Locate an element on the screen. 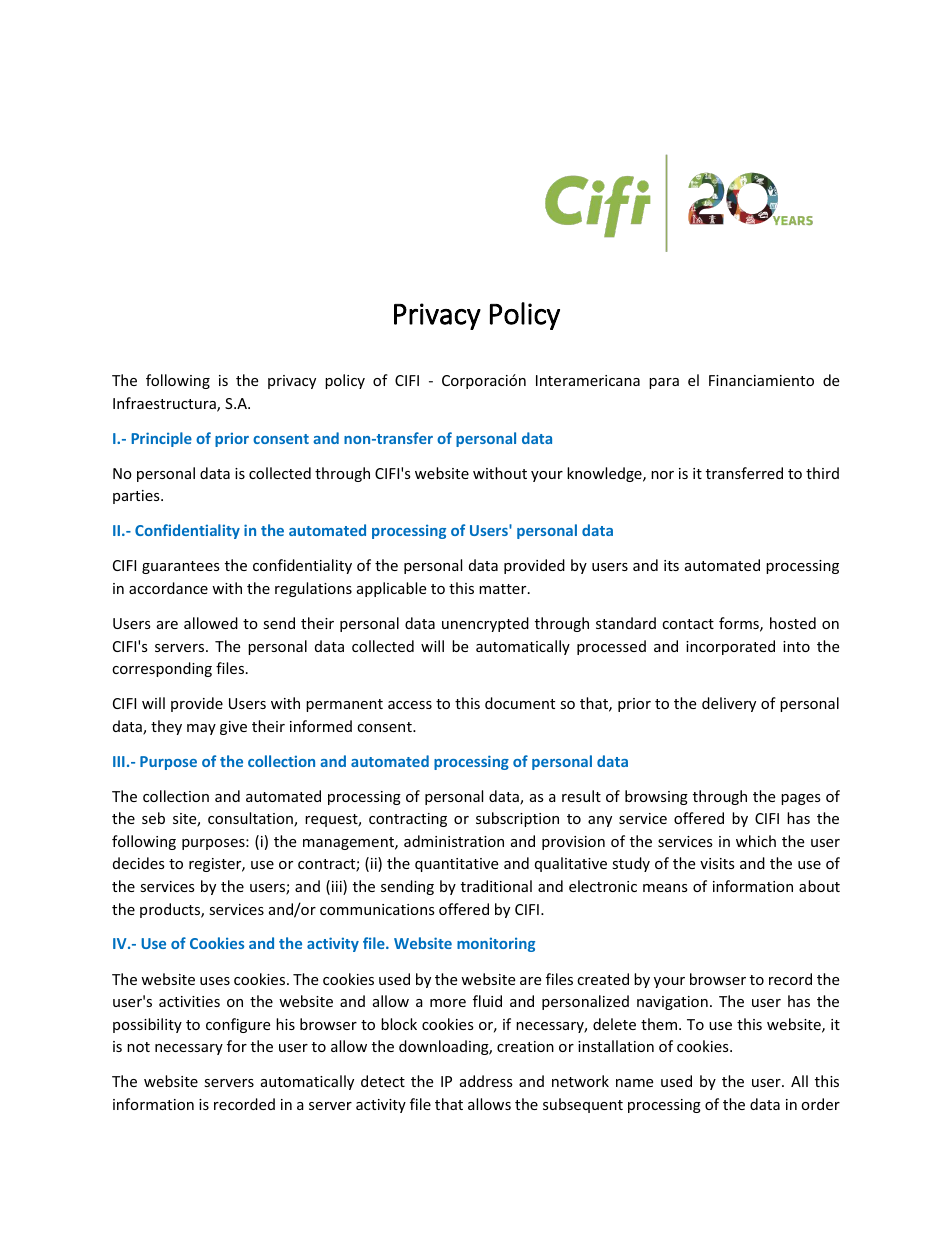  guarantees is located at coordinates (181, 567).
